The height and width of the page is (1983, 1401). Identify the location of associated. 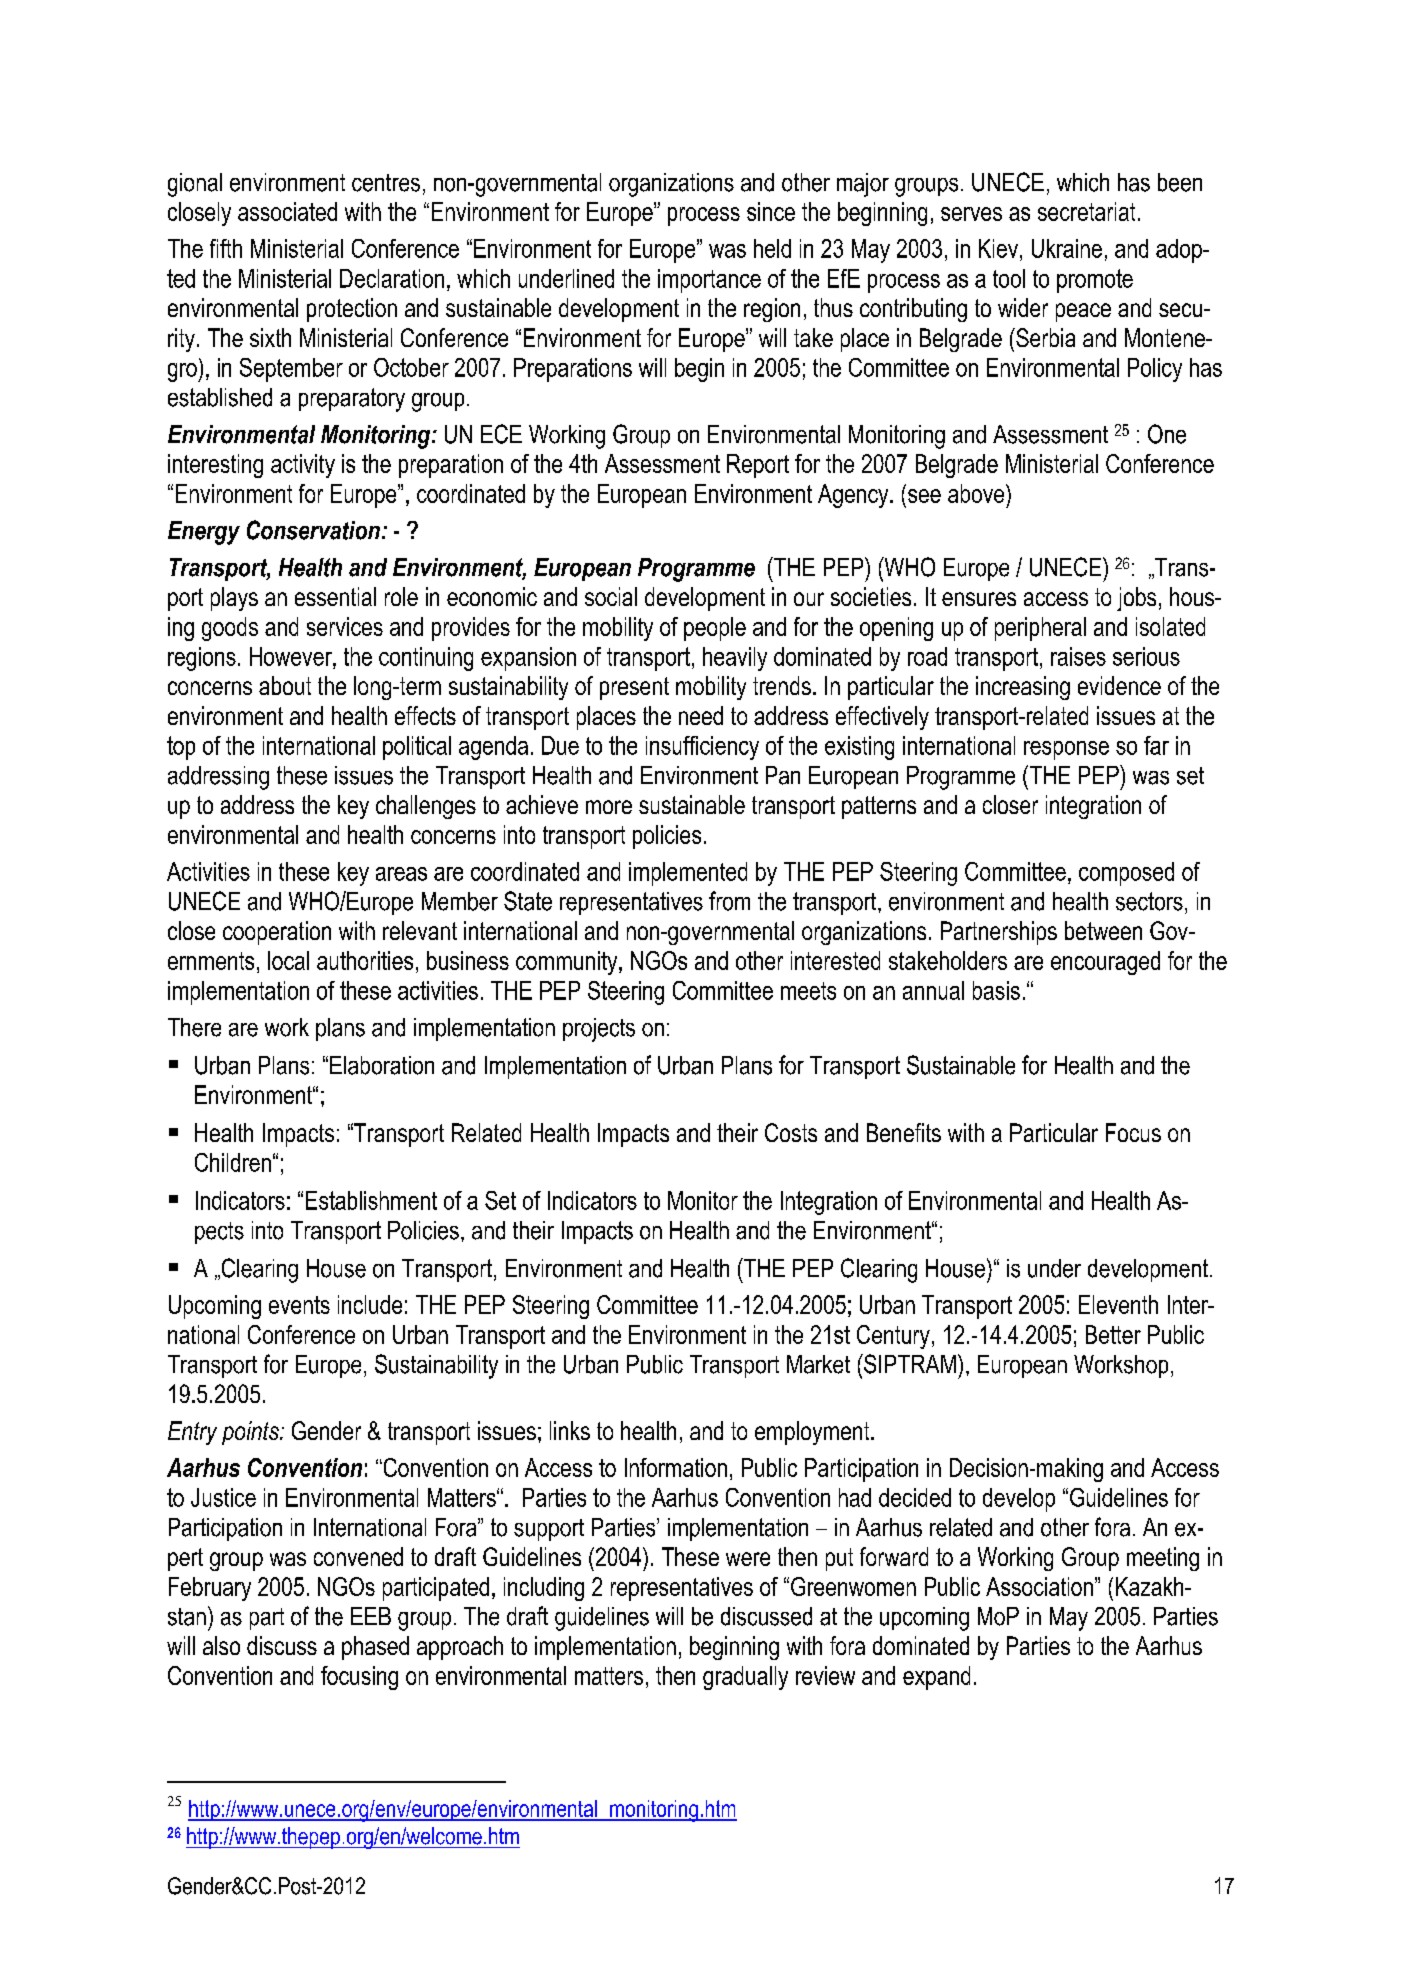
(287, 211).
